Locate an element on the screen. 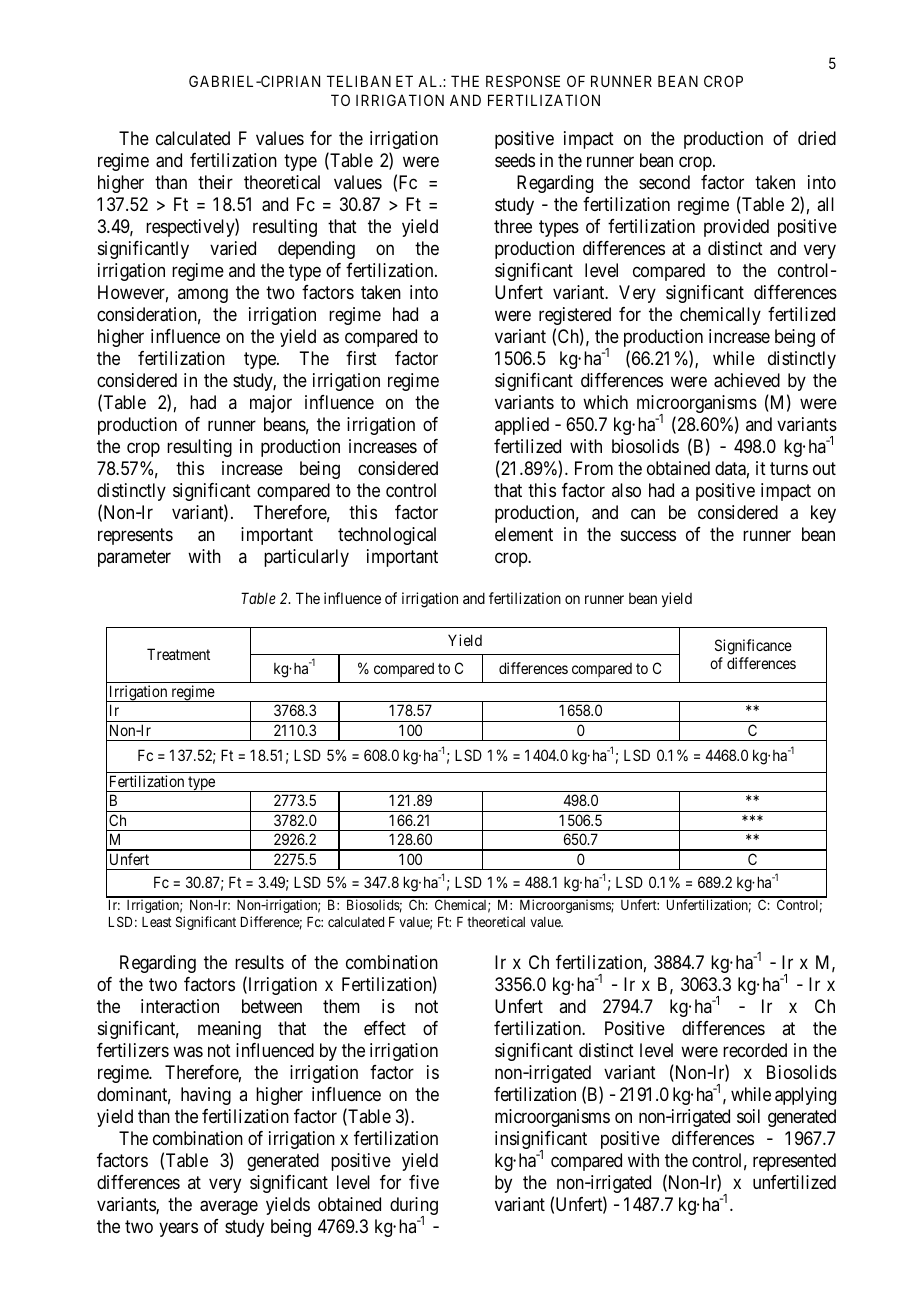 This screenshot has height=1308, width=924. Treatment is located at coordinates (178, 654).
